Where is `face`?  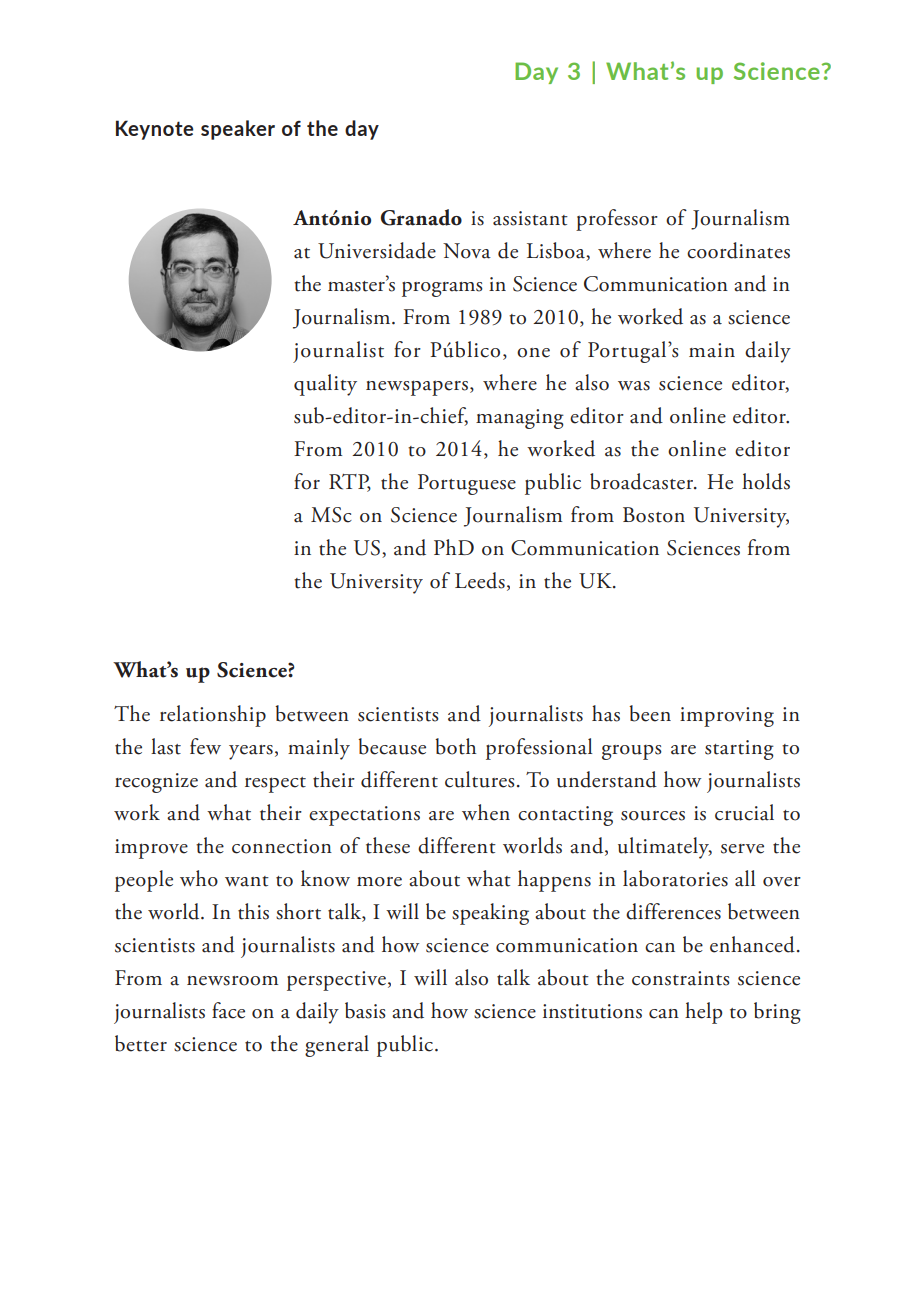 face is located at coordinates (228, 1010).
